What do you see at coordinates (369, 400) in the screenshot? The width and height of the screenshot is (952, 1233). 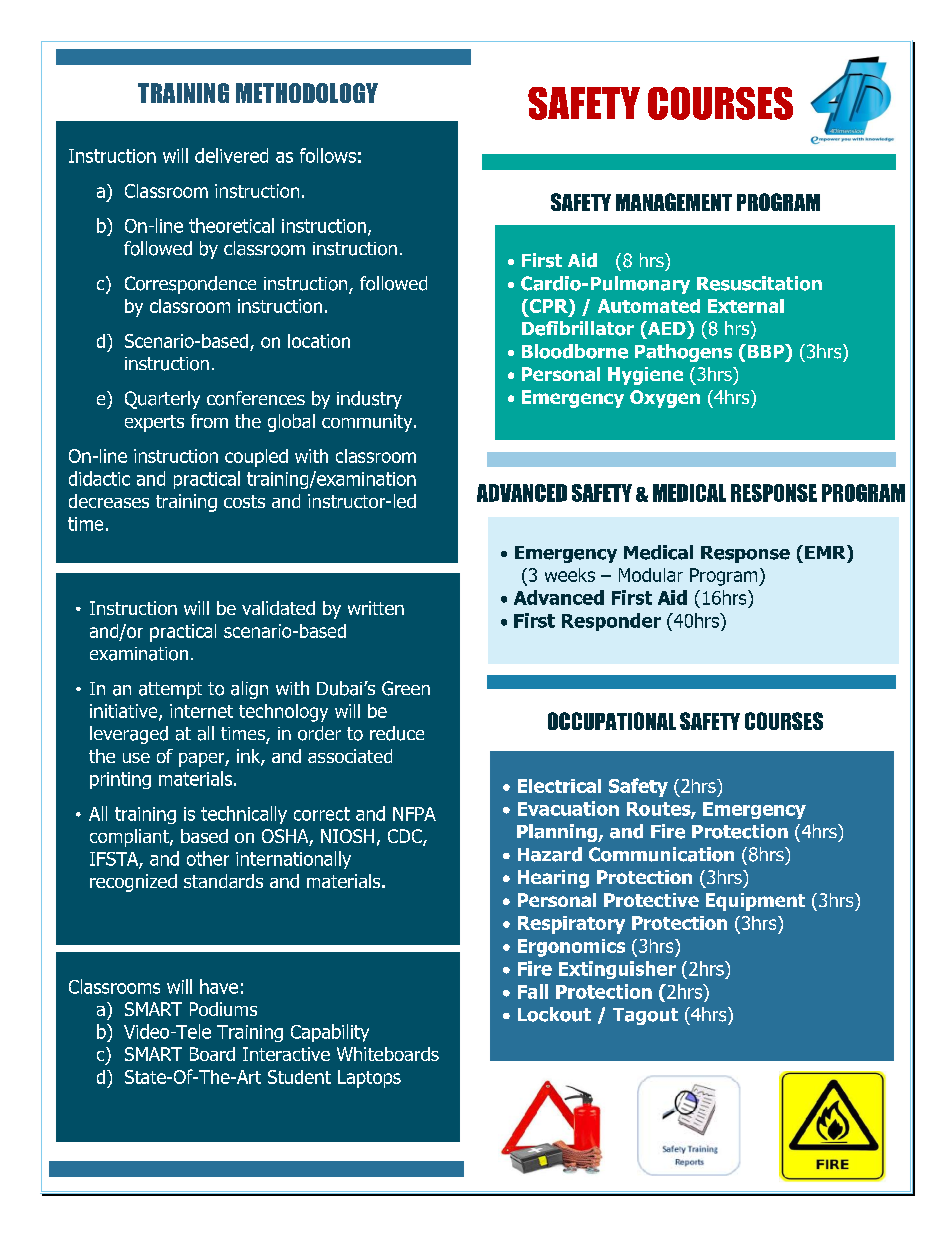 I see `industry` at bounding box center [369, 400].
